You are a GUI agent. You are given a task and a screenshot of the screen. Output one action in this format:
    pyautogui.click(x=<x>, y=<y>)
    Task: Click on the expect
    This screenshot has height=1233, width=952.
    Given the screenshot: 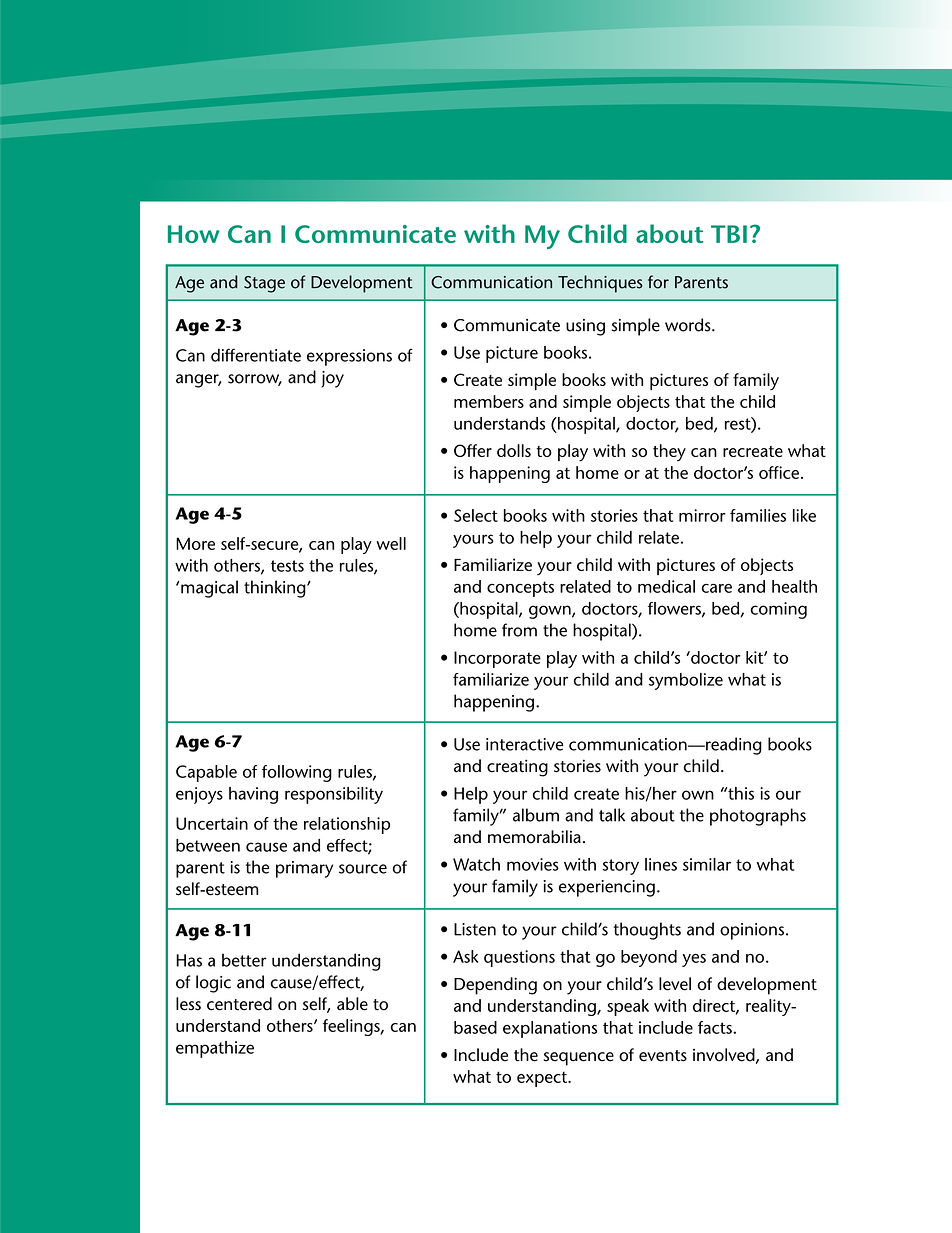 What is the action you would take?
    pyautogui.click(x=543, y=1079)
